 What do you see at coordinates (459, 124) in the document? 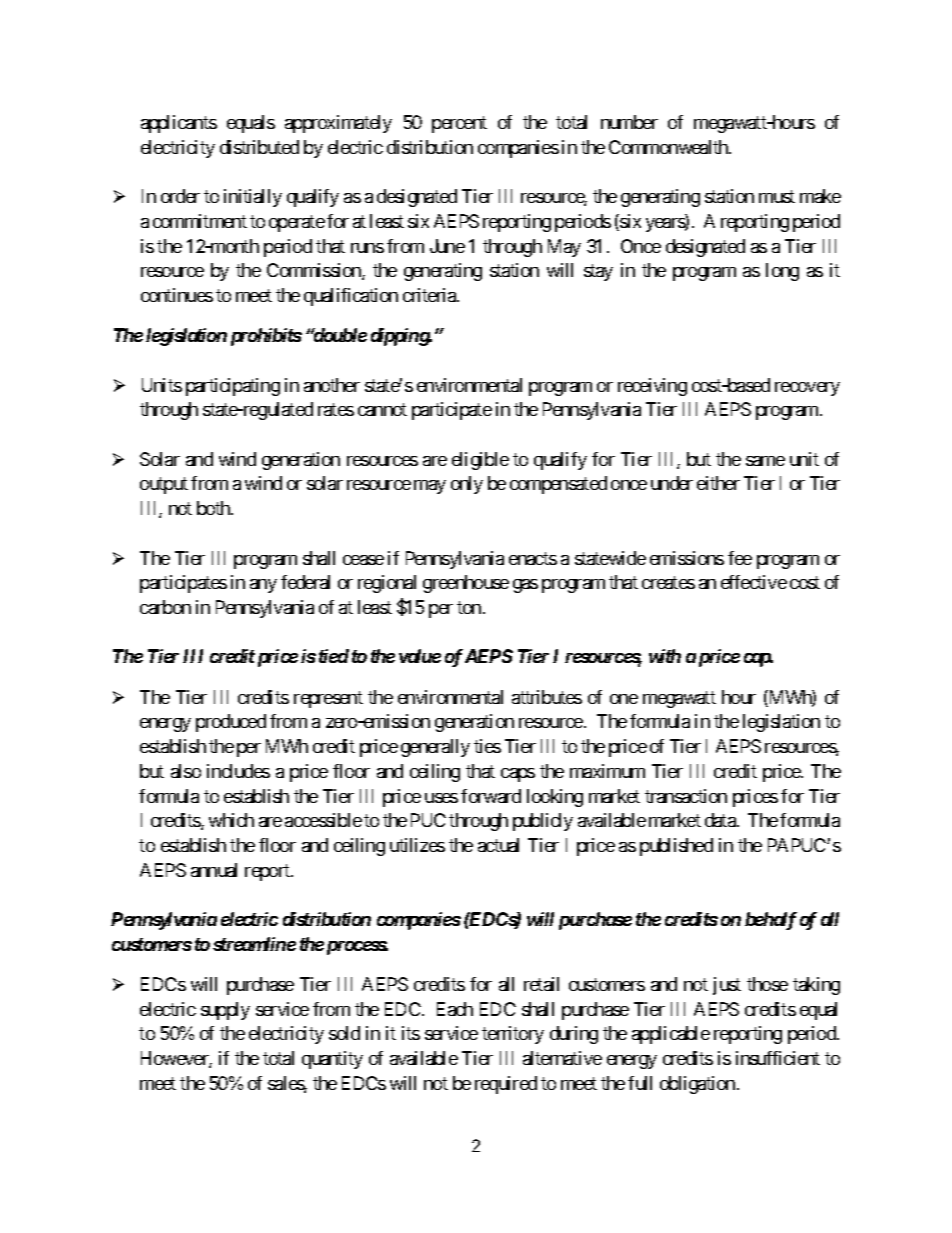
I see `percent` at bounding box center [459, 124].
